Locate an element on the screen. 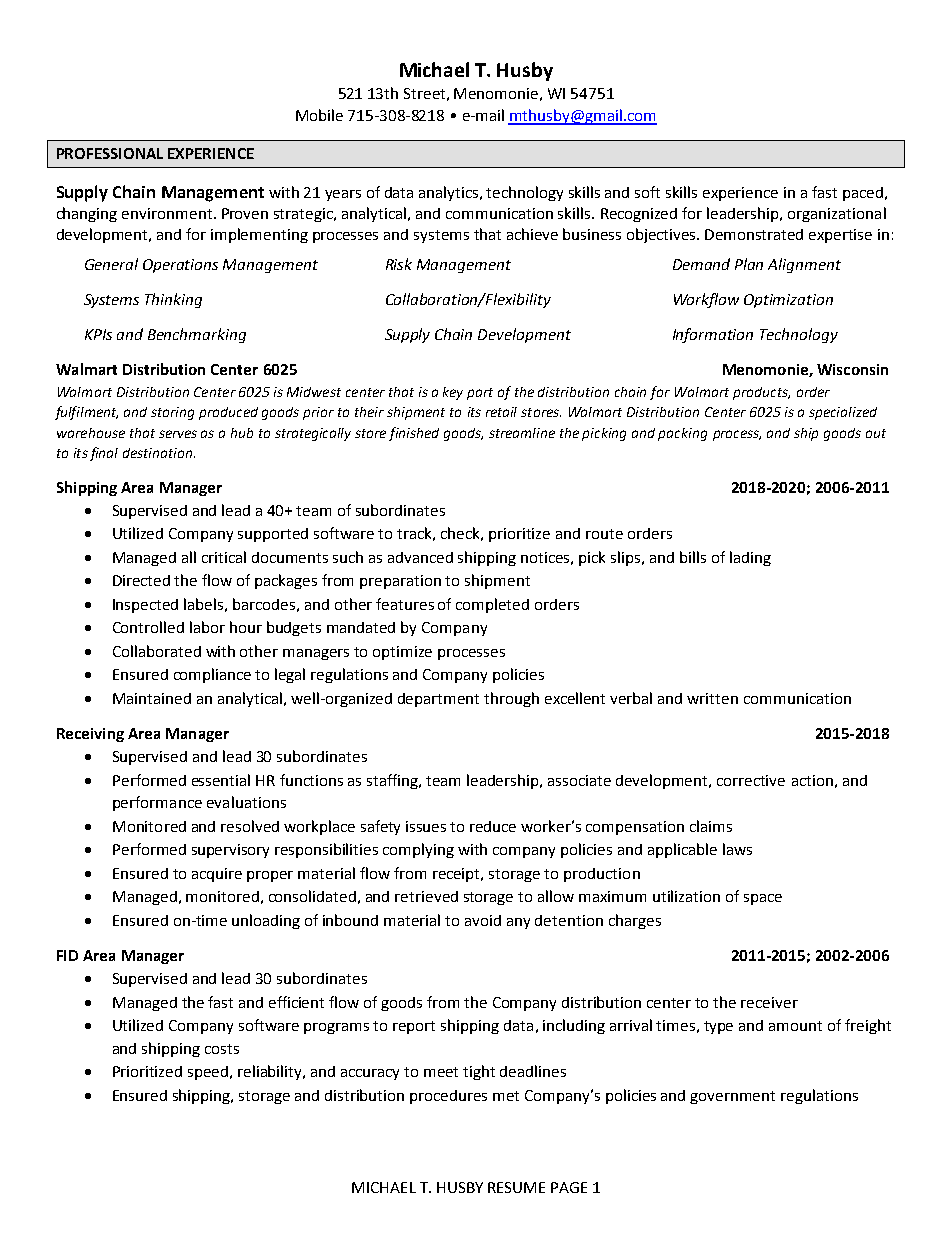 The image size is (952, 1233). destination is located at coordinates (159, 453).
